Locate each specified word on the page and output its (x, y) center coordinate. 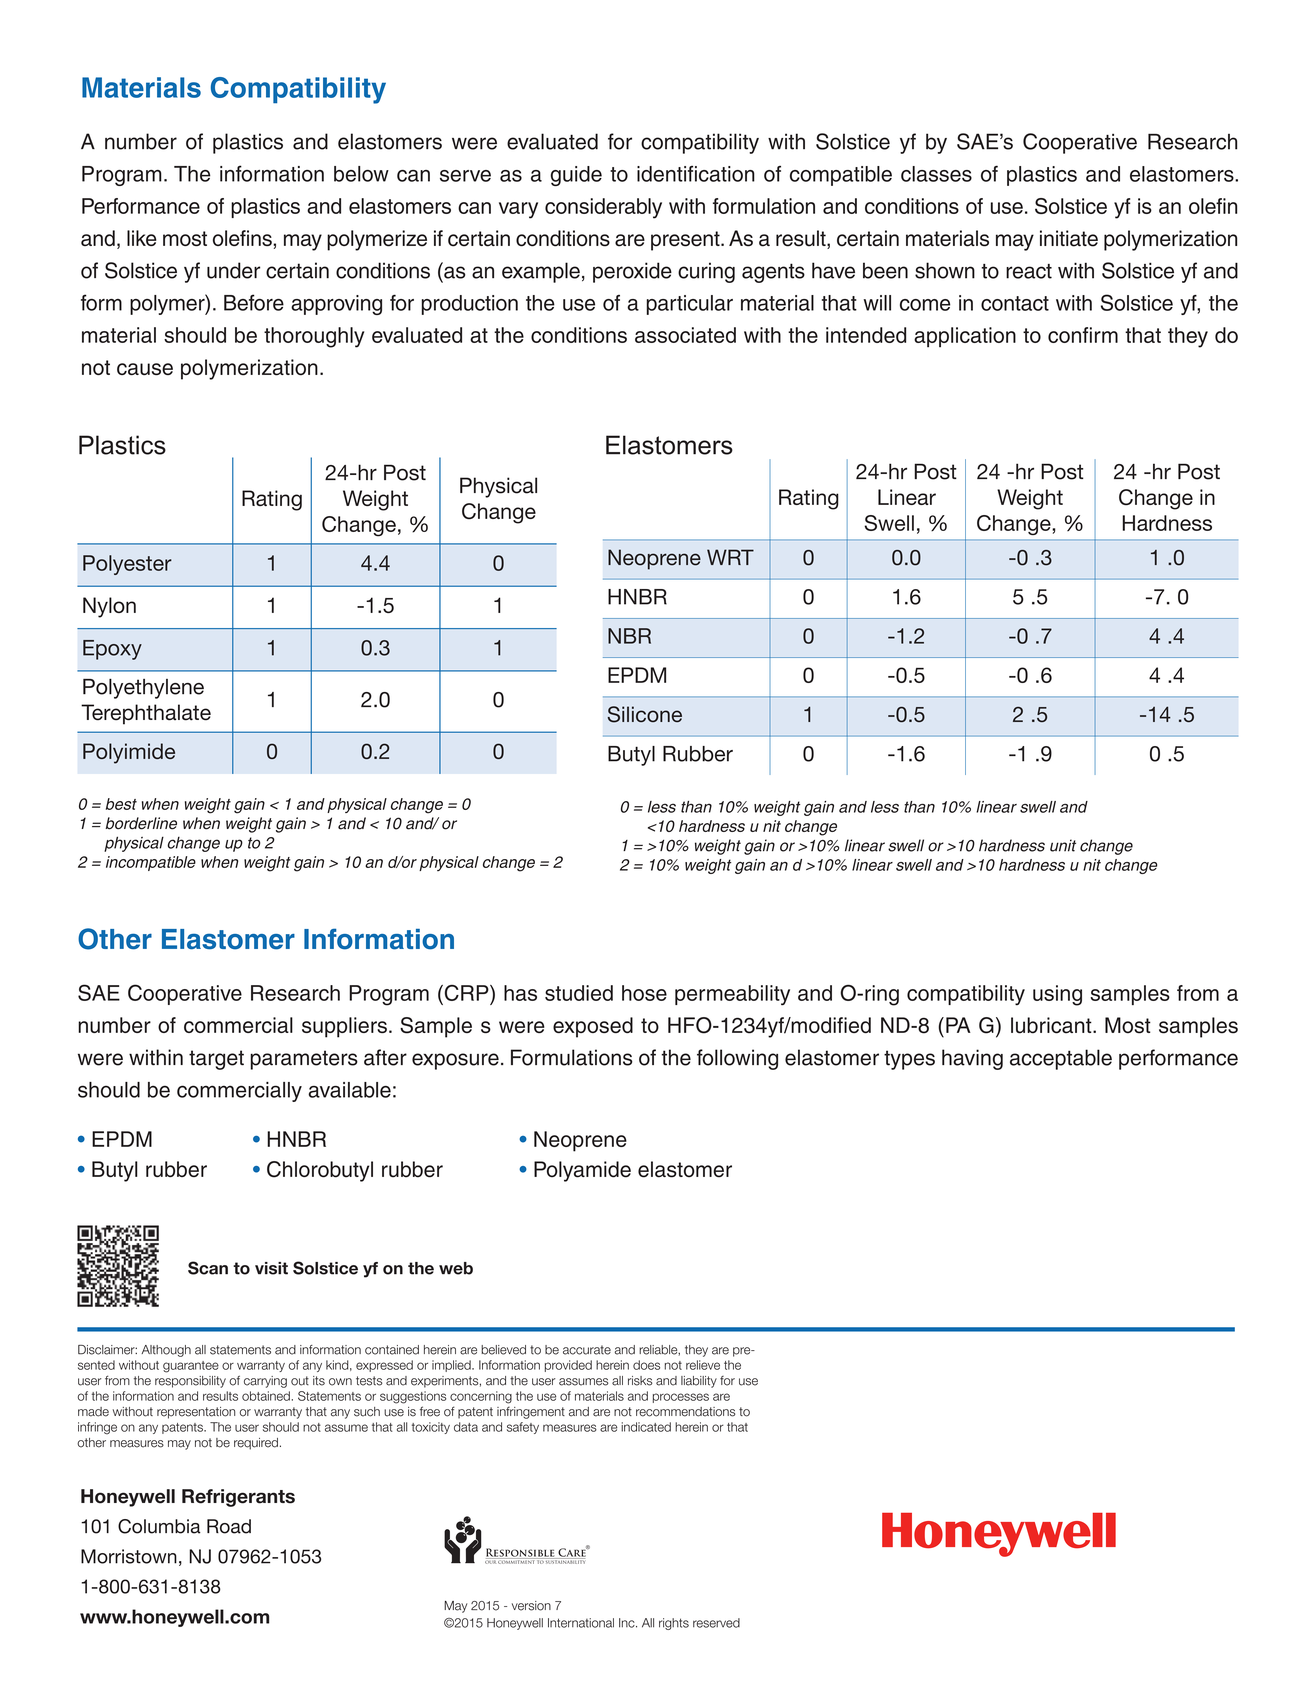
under (233, 270)
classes (936, 174)
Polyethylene (143, 688)
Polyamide (582, 1171)
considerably (603, 208)
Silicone (645, 714)
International (581, 1623)
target (216, 1060)
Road (229, 1526)
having (972, 1059)
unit (1063, 845)
